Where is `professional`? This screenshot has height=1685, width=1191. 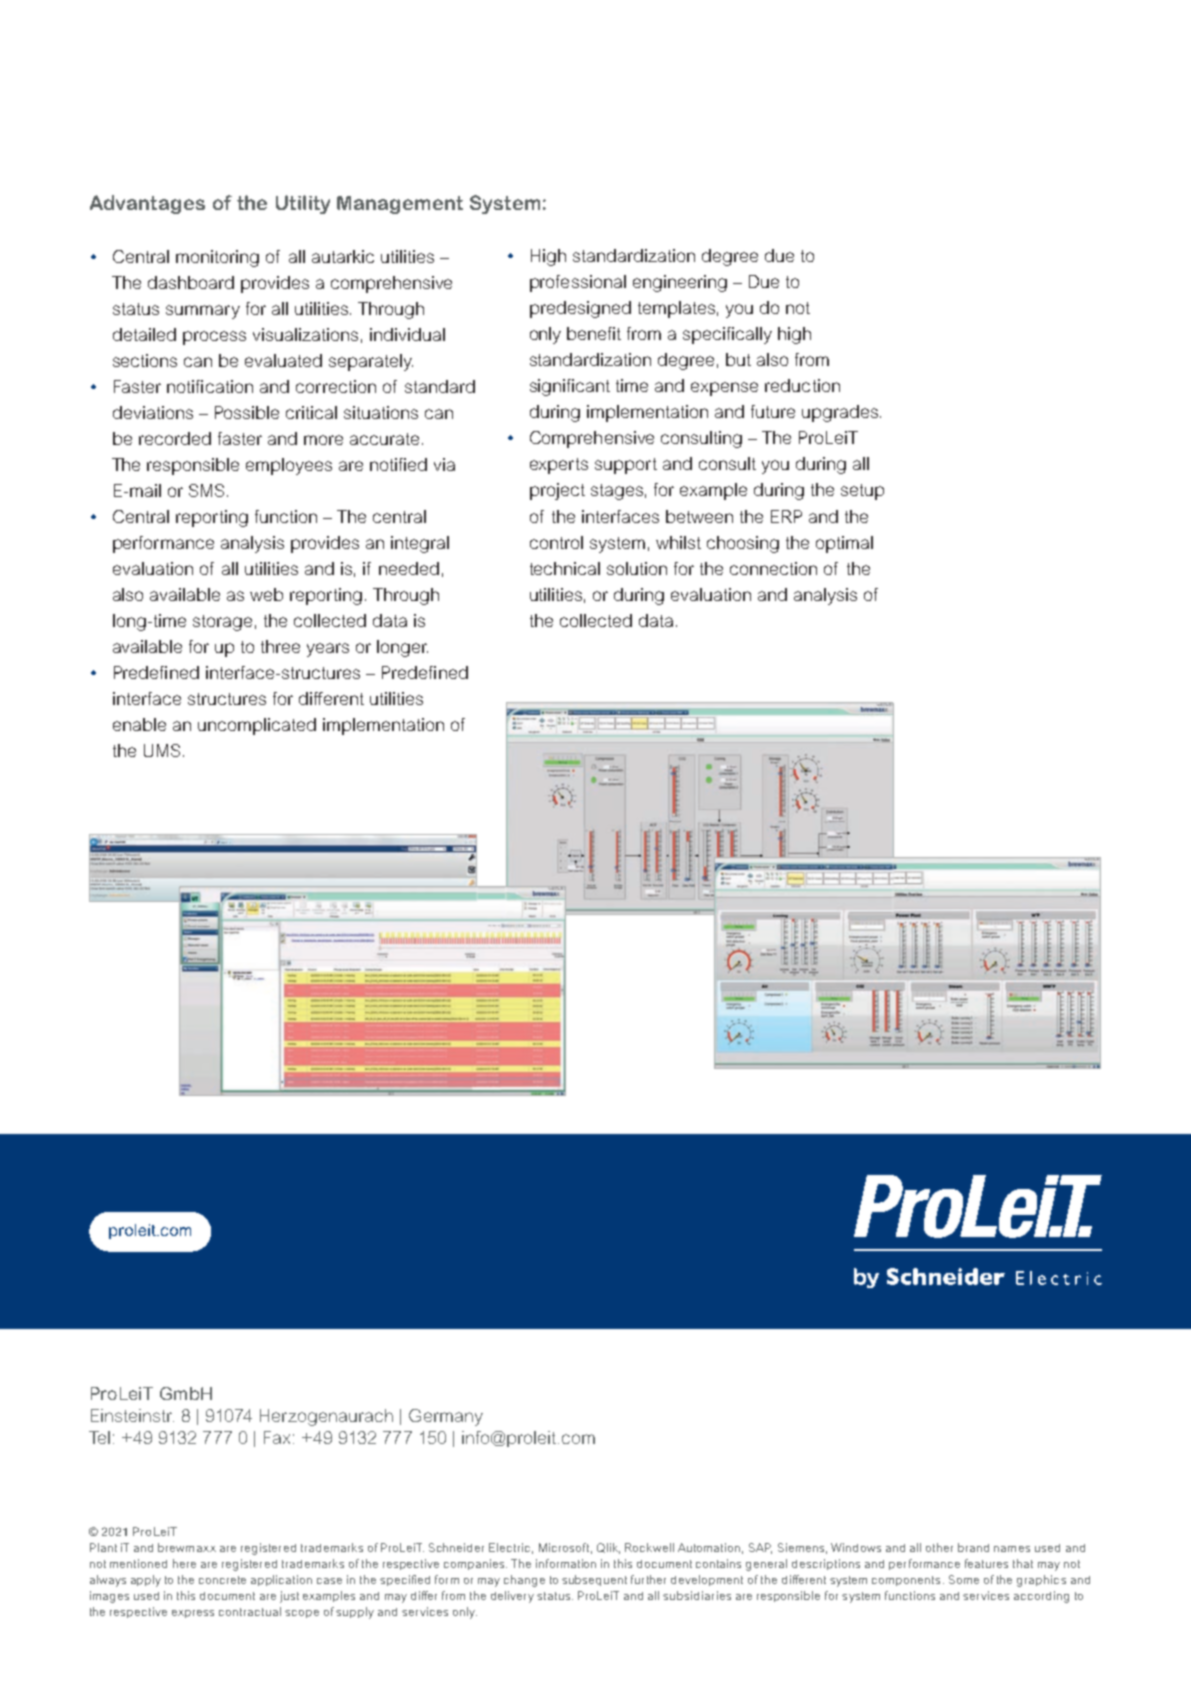
professional is located at coordinates (578, 283).
